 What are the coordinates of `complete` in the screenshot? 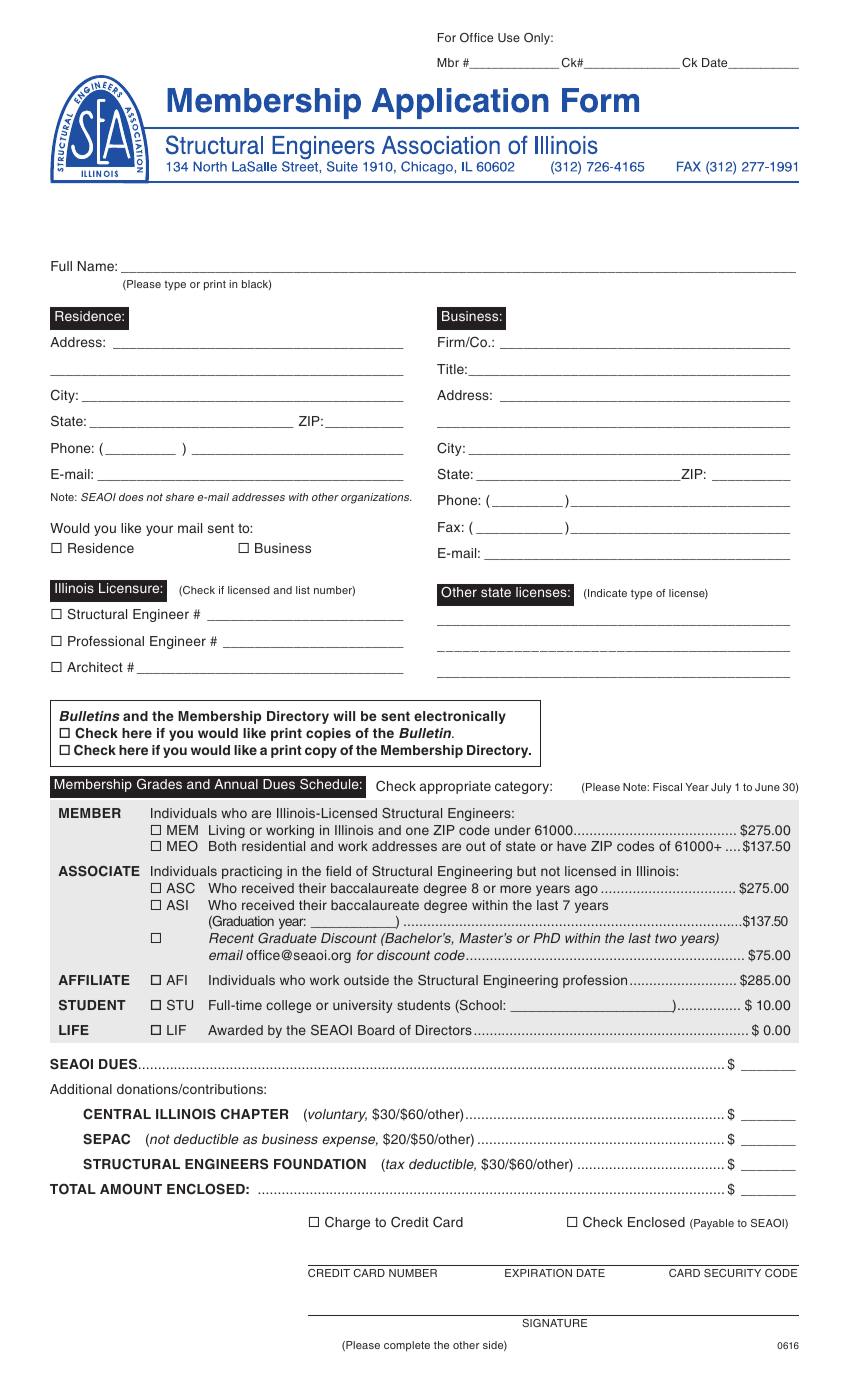 It's located at (407, 1346).
